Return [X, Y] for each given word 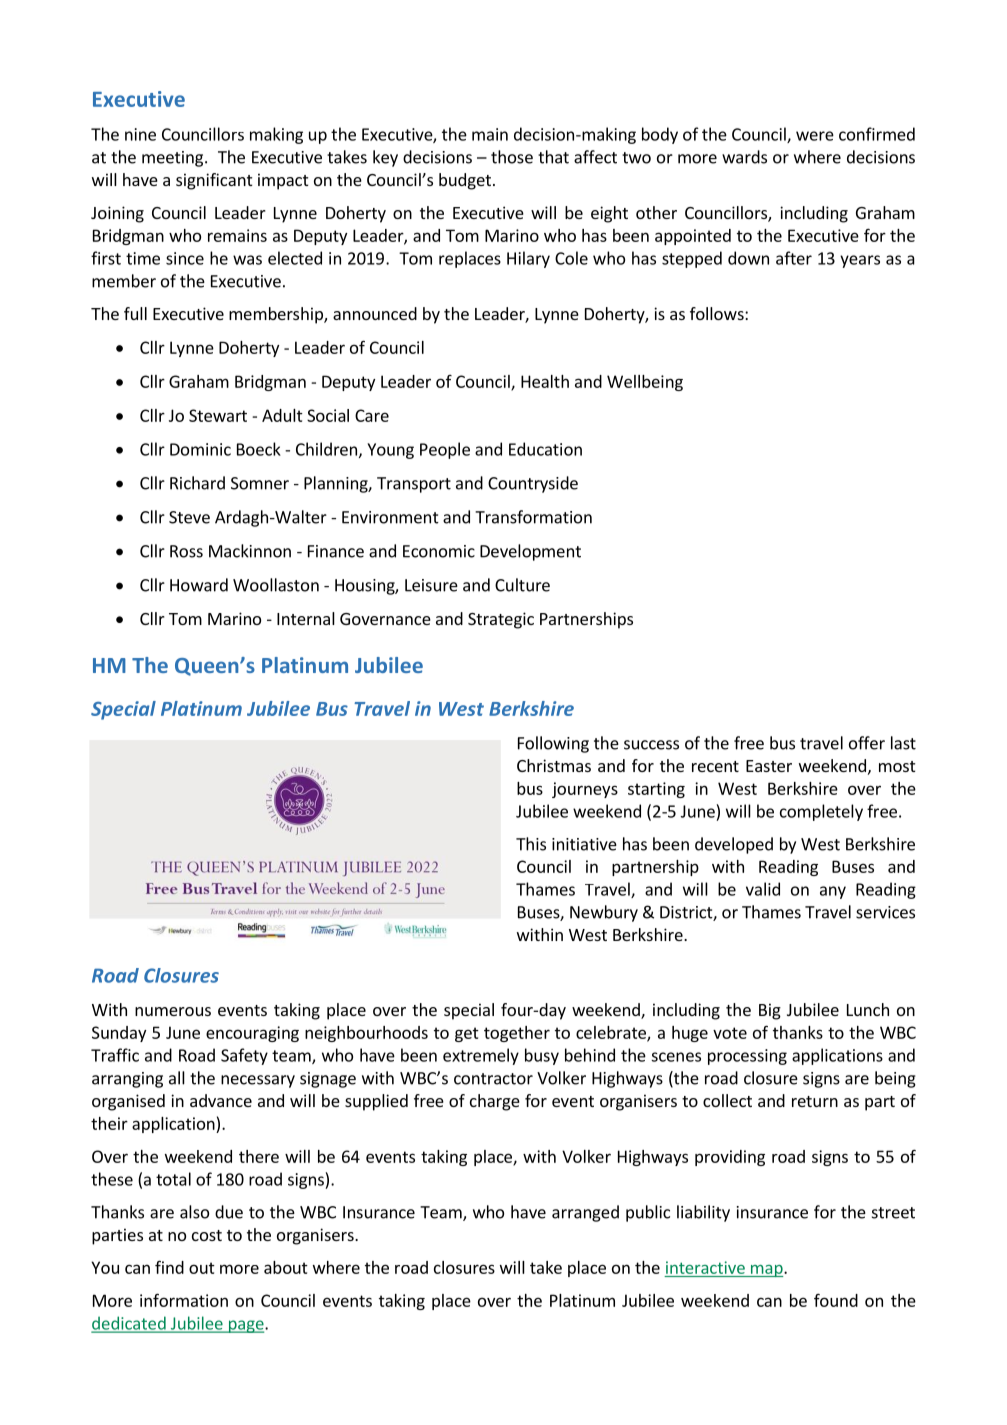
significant [214, 181]
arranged [585, 1213]
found [836, 1300]
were [815, 136]
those [512, 157]
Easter [769, 766]
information [184, 1300]
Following [553, 744]
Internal [306, 618]
